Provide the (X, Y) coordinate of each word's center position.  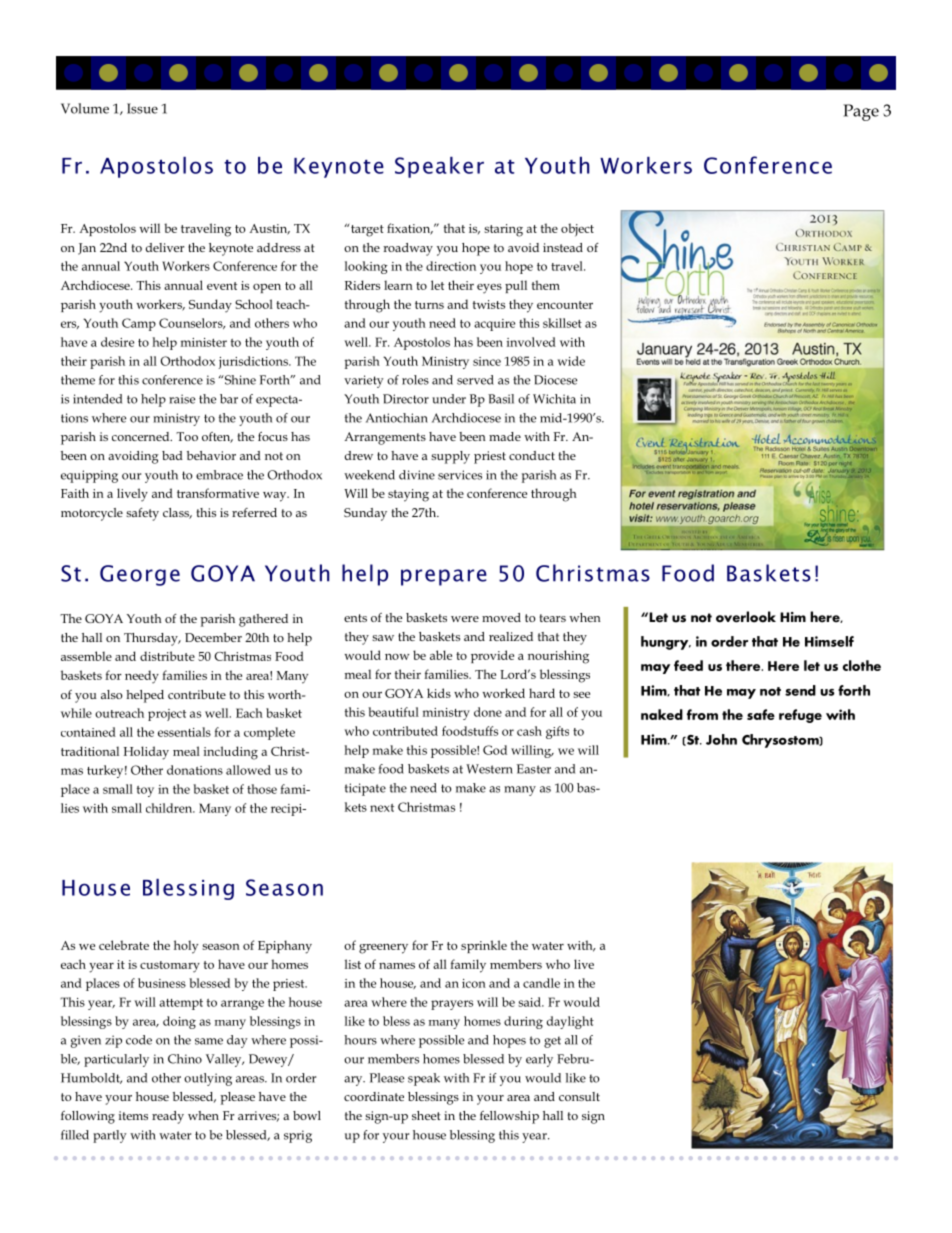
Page (861, 112)
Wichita (554, 399)
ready (168, 1117)
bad (172, 455)
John (721, 739)
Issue (142, 108)
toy (145, 791)
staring (503, 230)
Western (489, 769)
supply (450, 457)
